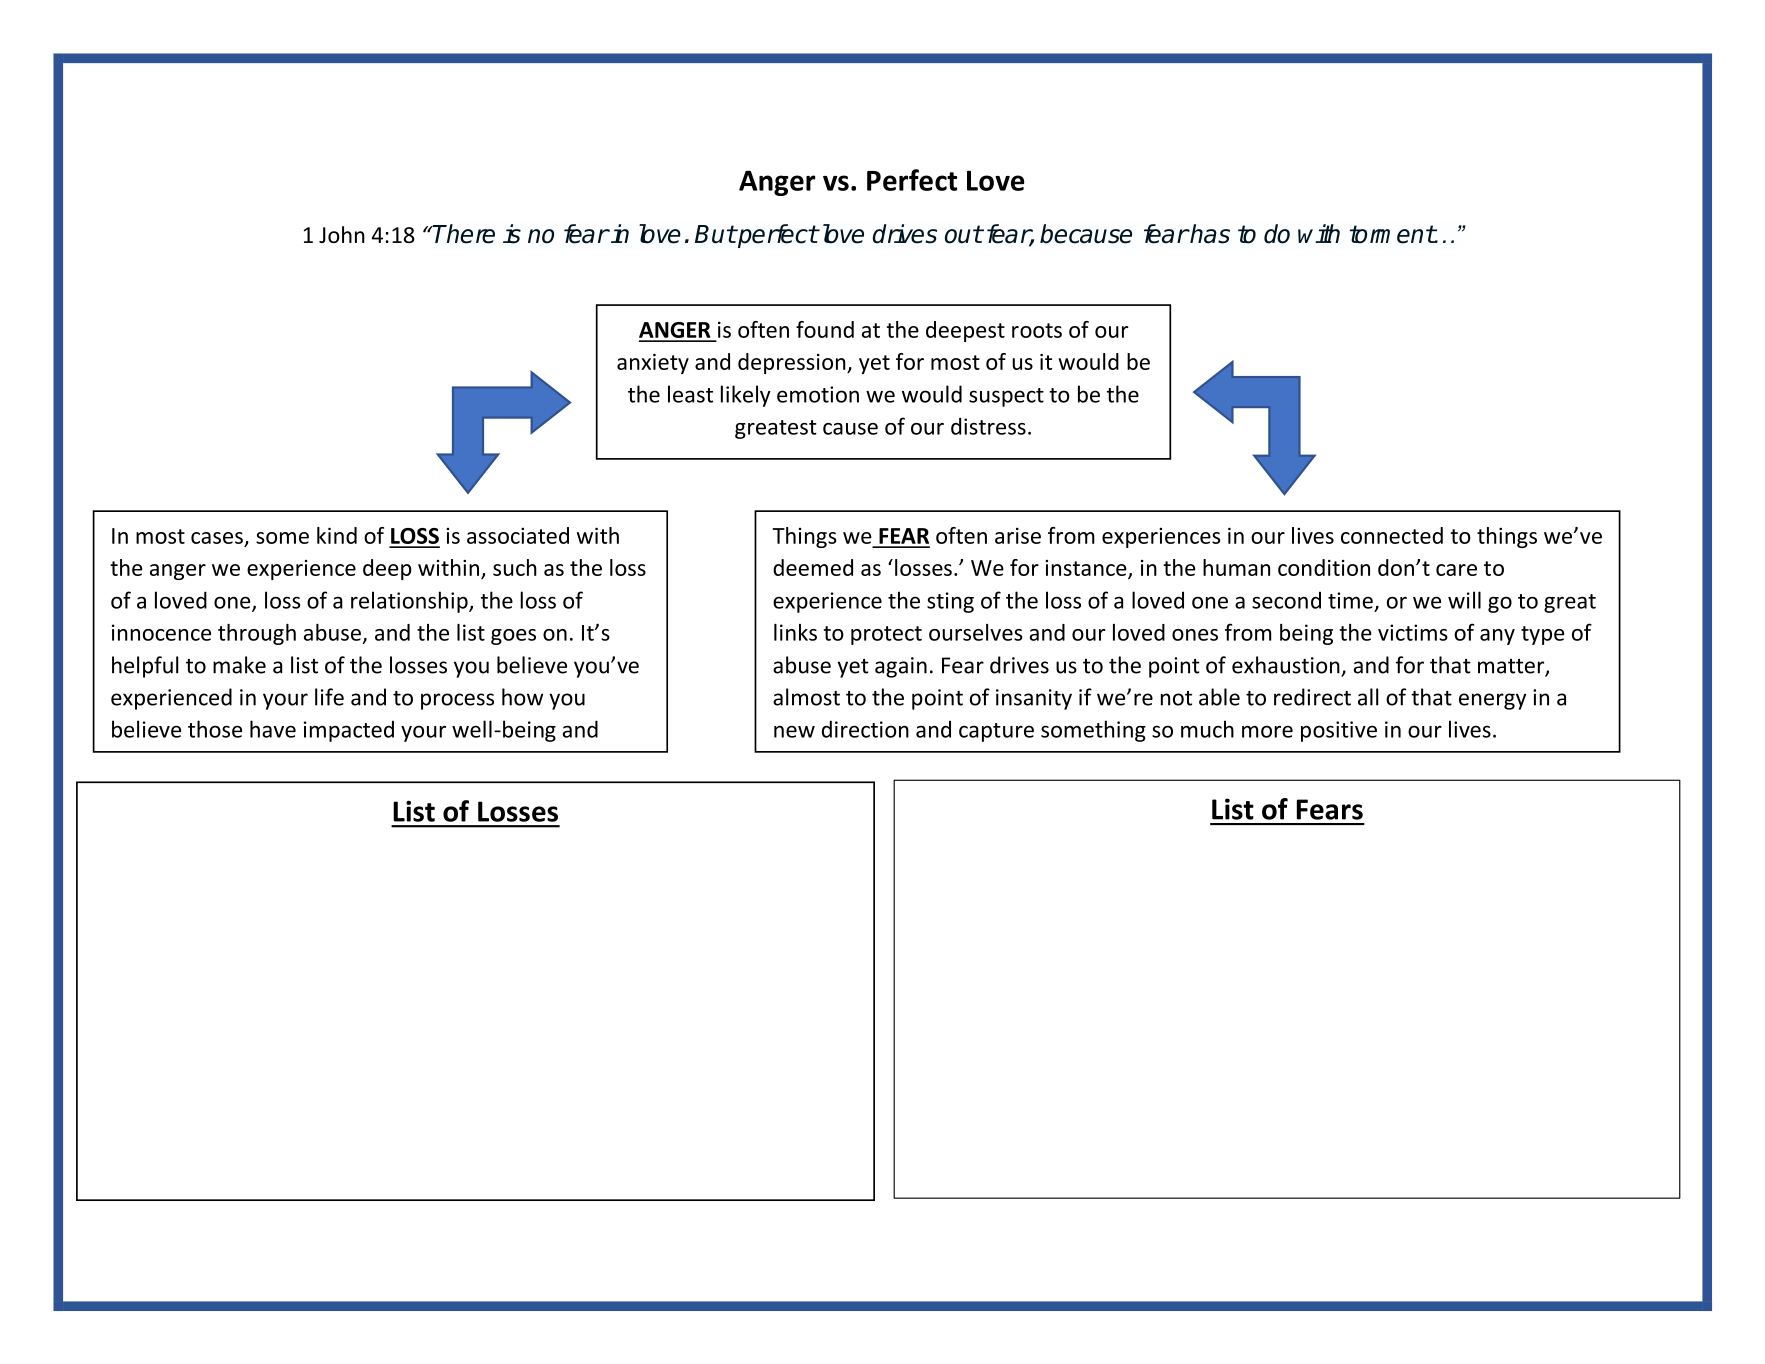  What do you see at coordinates (273, 729) in the page?
I see `have` at bounding box center [273, 729].
